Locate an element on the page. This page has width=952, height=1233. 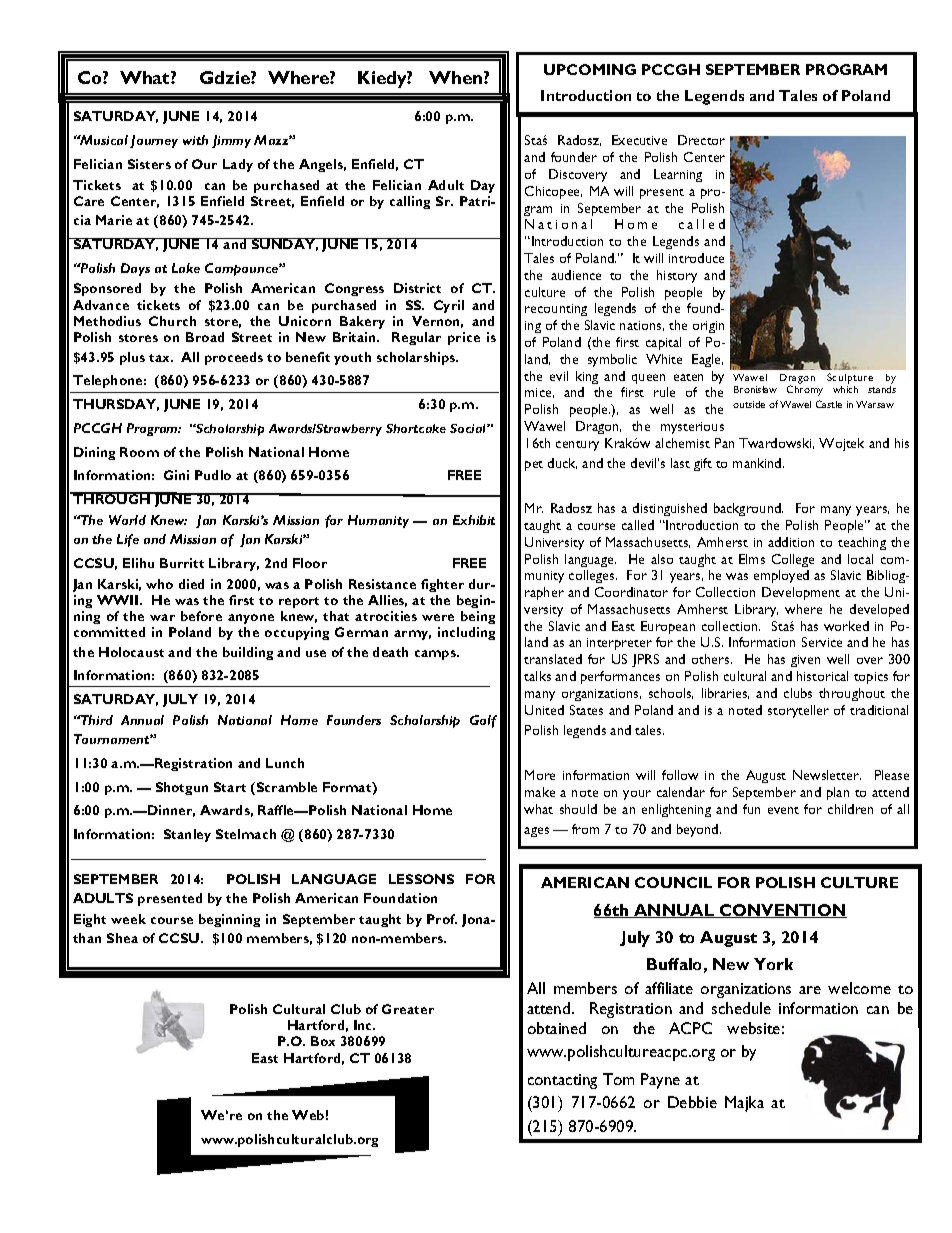
contacting is located at coordinates (562, 1081).
